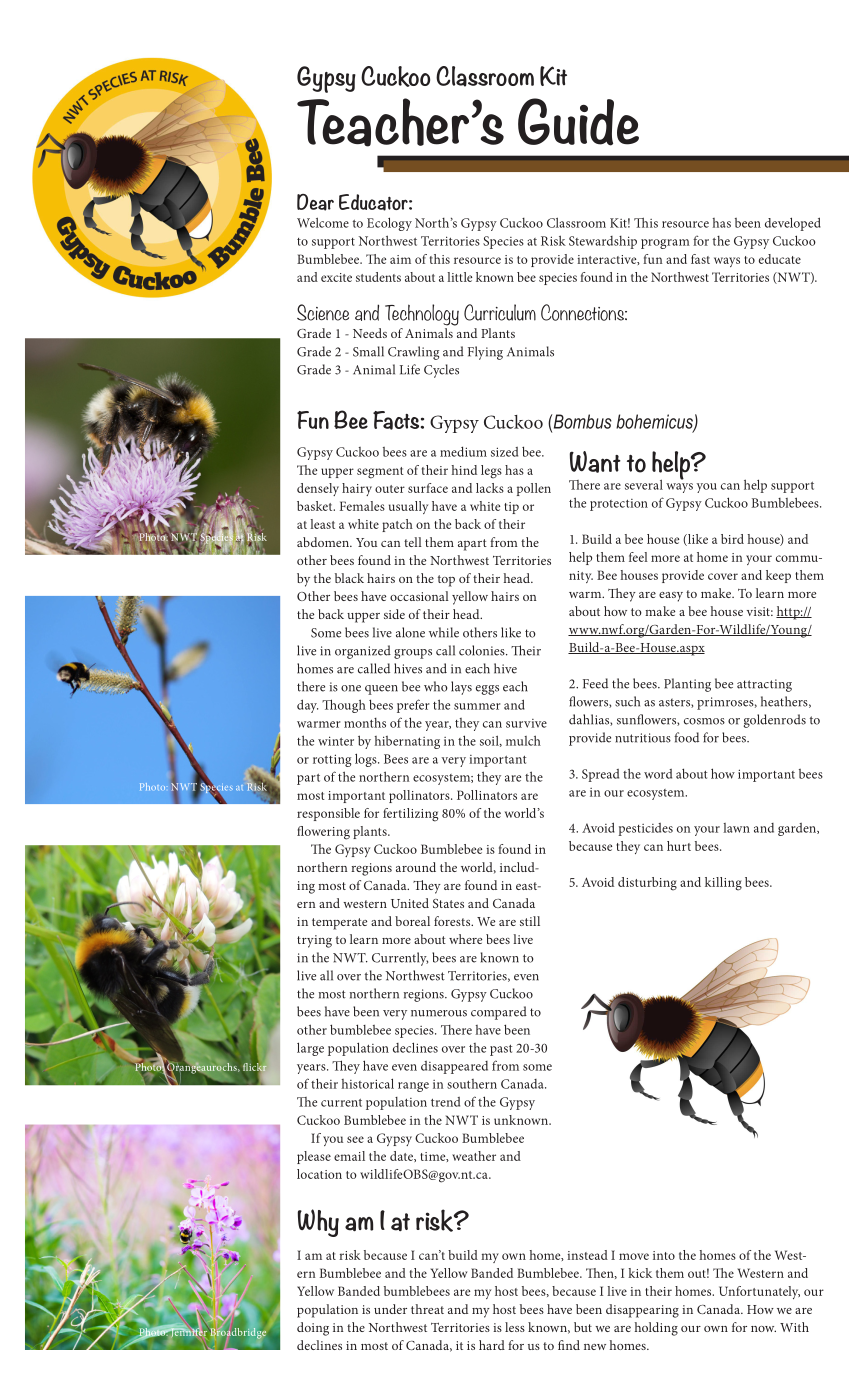  I want to click on Guide, so click(578, 122).
